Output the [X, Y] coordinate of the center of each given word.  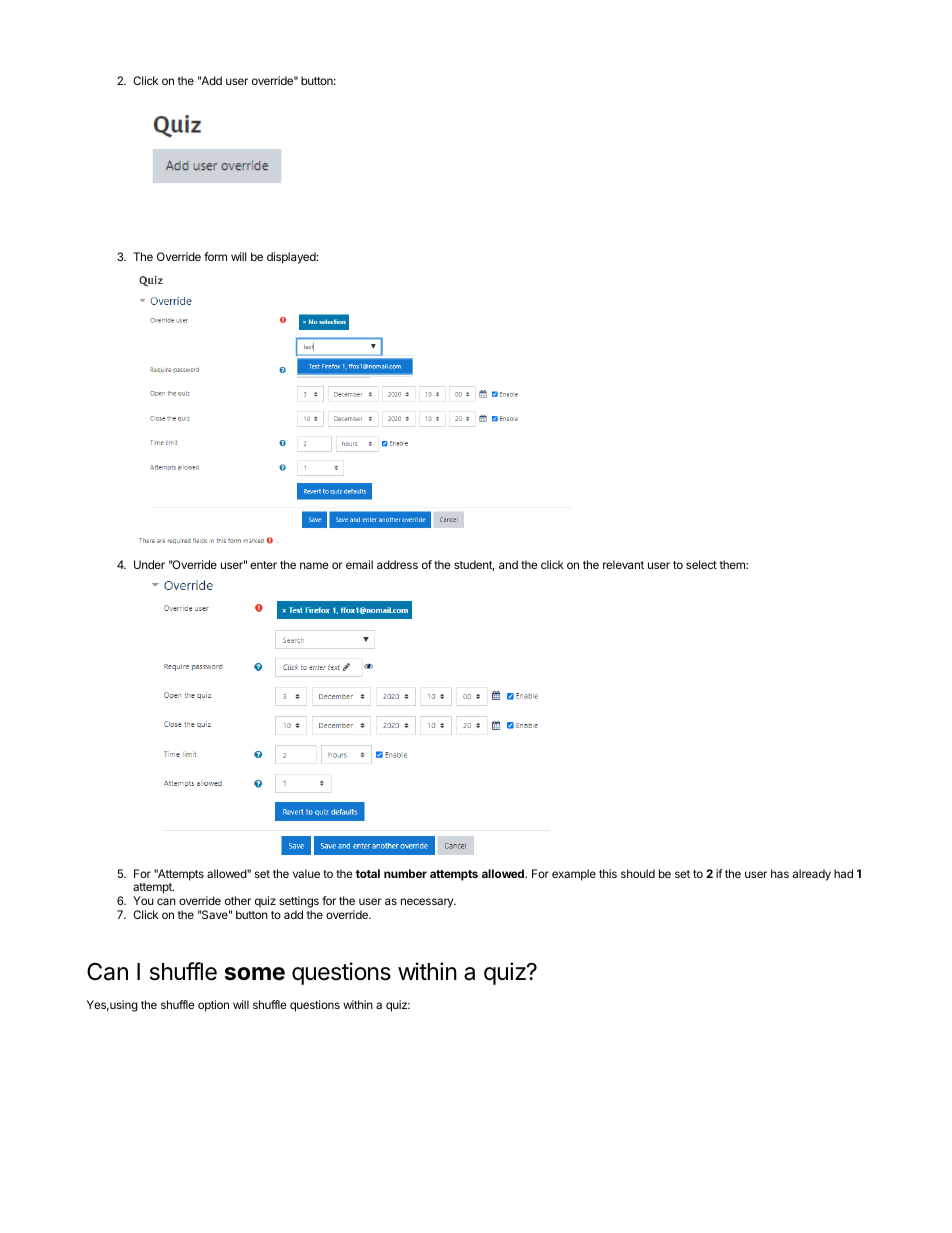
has [780, 873]
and [508, 564]
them [733, 564]
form [215, 256]
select [701, 564]
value [306, 873]
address [397, 564]
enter [263, 565]
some [255, 974]
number [405, 873]
